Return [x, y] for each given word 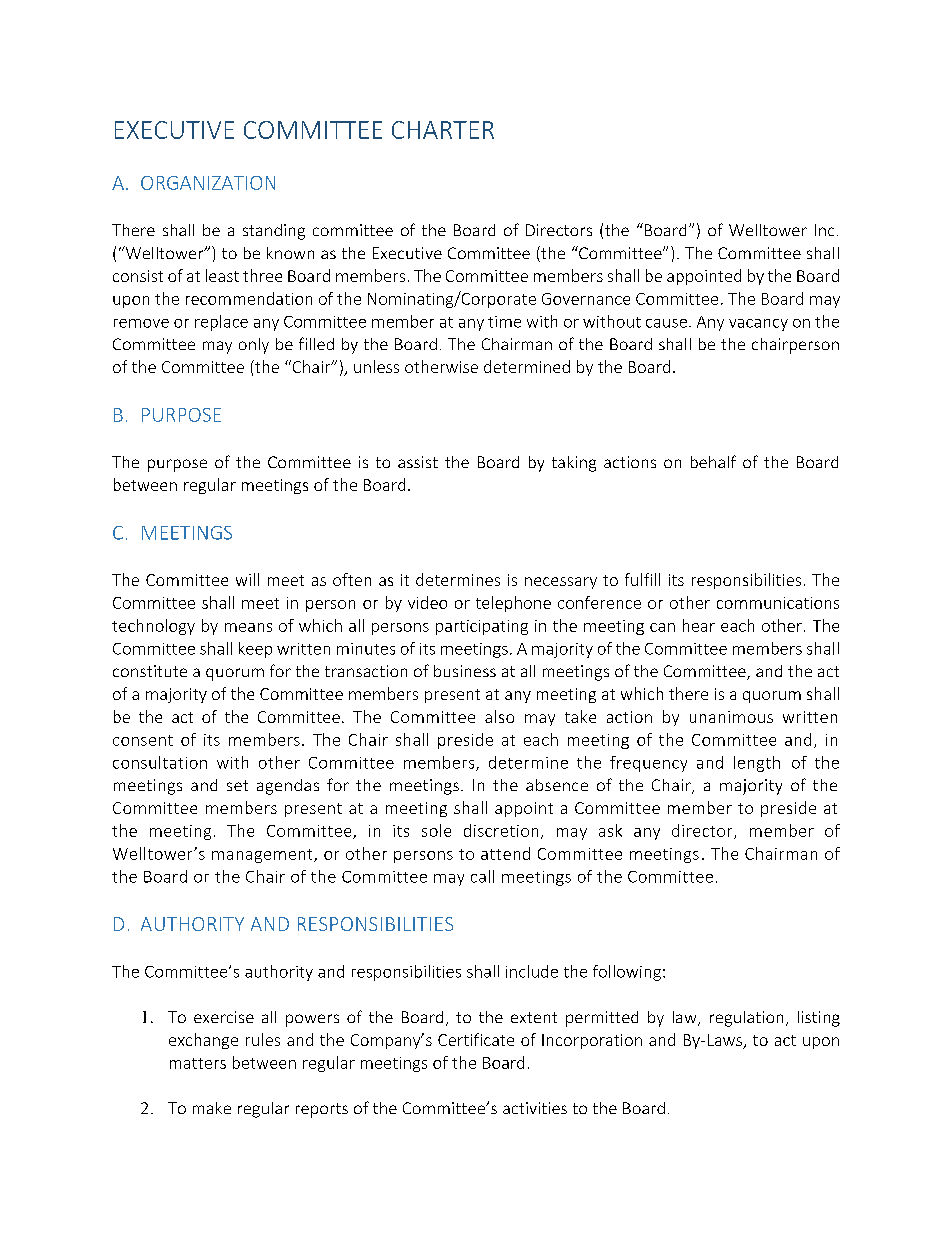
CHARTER [443, 130]
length [757, 764]
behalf [713, 461]
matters [198, 1063]
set [237, 785]
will [247, 579]
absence [557, 785]
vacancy [758, 325]
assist [418, 462]
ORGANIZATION [208, 183]
